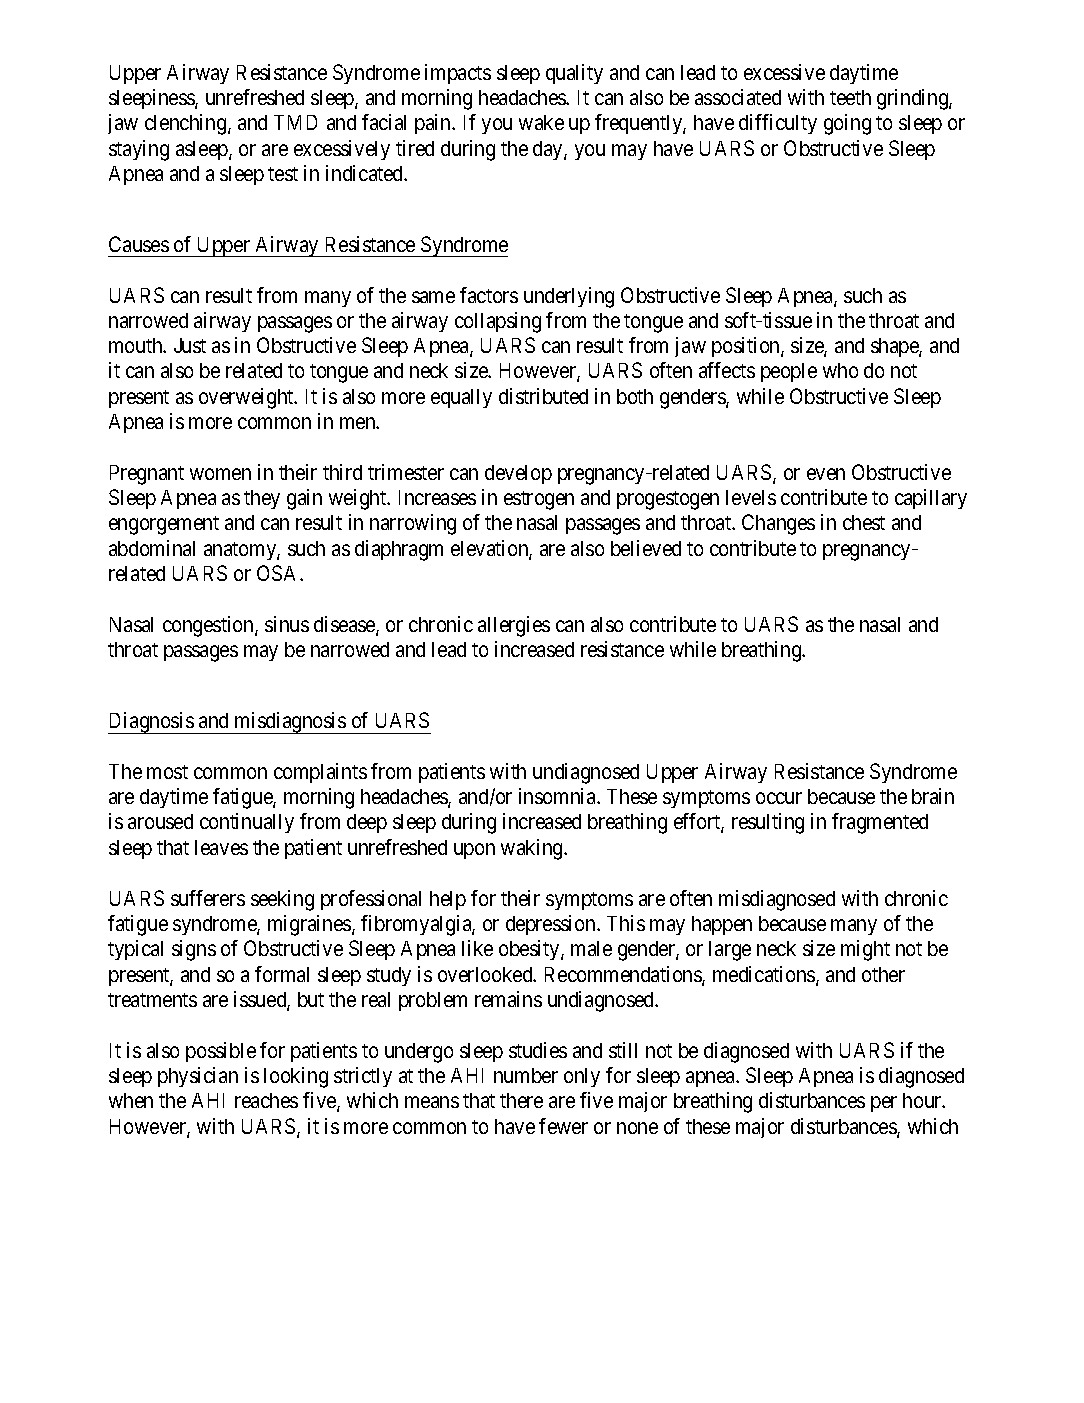  Describe the element at coordinates (558, 796) in the document. I see `insomnia` at that location.
